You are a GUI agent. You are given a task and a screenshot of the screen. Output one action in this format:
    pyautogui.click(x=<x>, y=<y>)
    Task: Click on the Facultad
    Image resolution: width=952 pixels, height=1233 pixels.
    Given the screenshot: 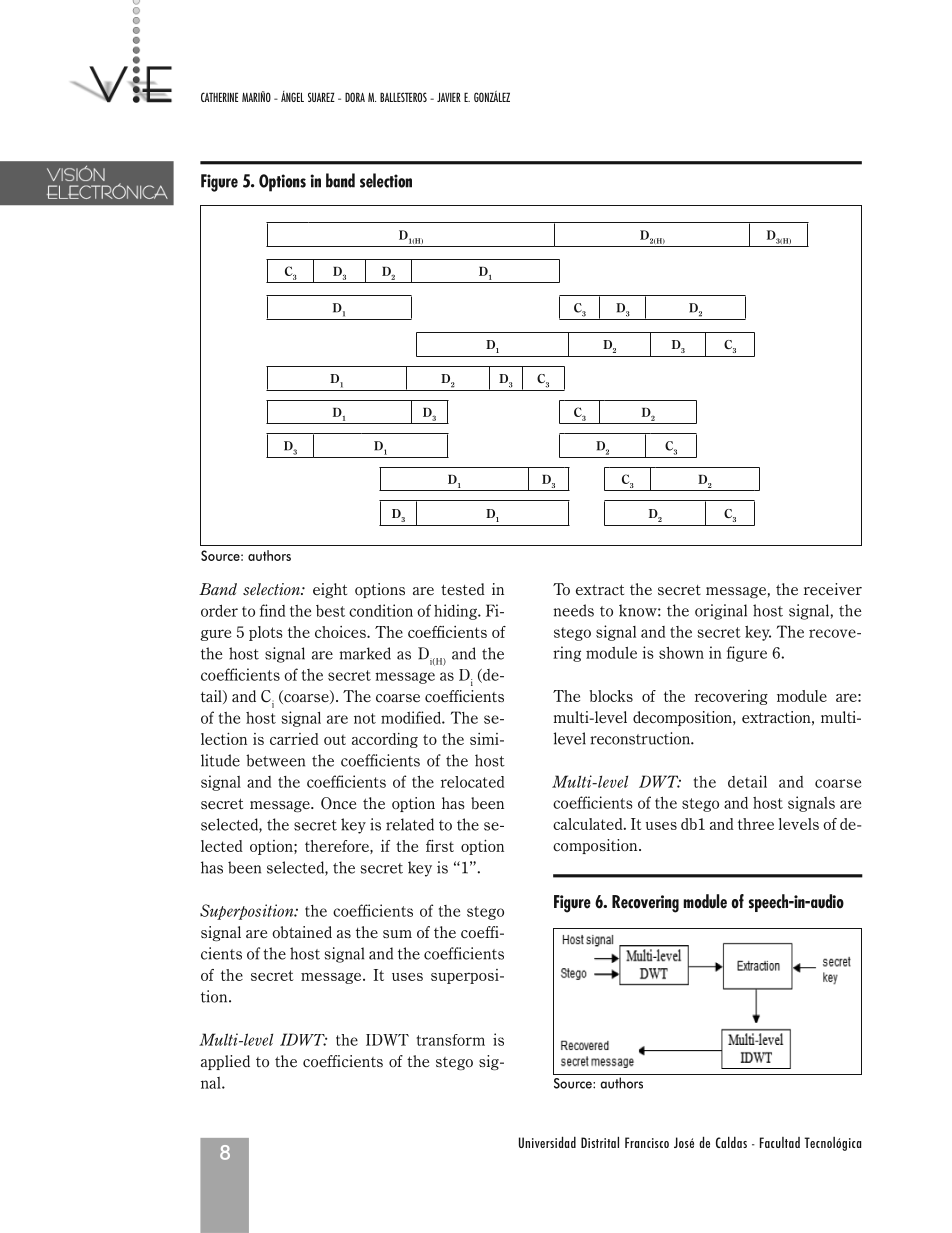 What is the action you would take?
    pyautogui.click(x=780, y=1142)
